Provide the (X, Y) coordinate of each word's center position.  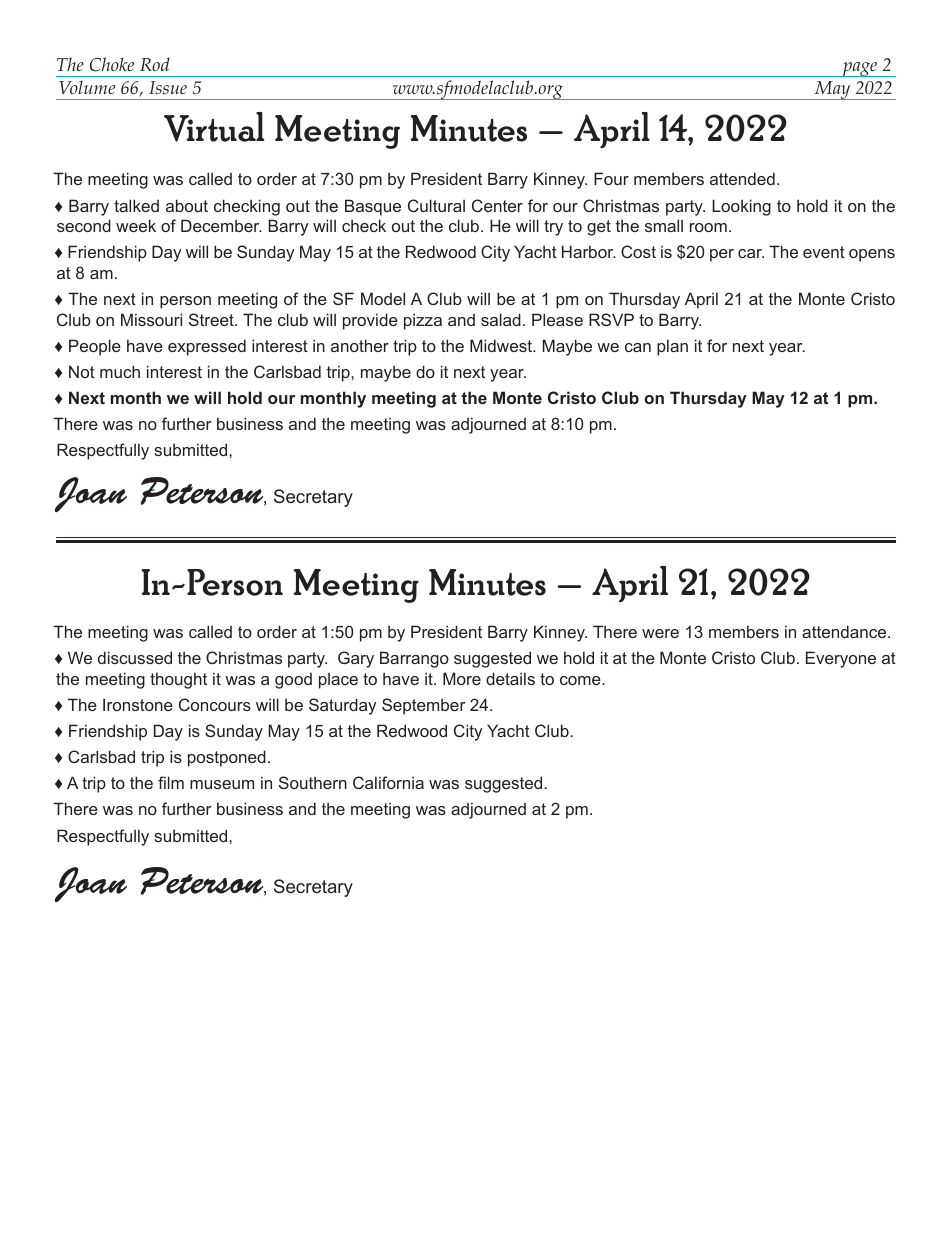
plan (672, 347)
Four (611, 178)
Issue (168, 88)
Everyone (841, 659)
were (660, 633)
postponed (227, 758)
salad (501, 319)
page (860, 69)
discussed (135, 657)
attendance (845, 631)
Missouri (151, 319)
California (388, 782)
